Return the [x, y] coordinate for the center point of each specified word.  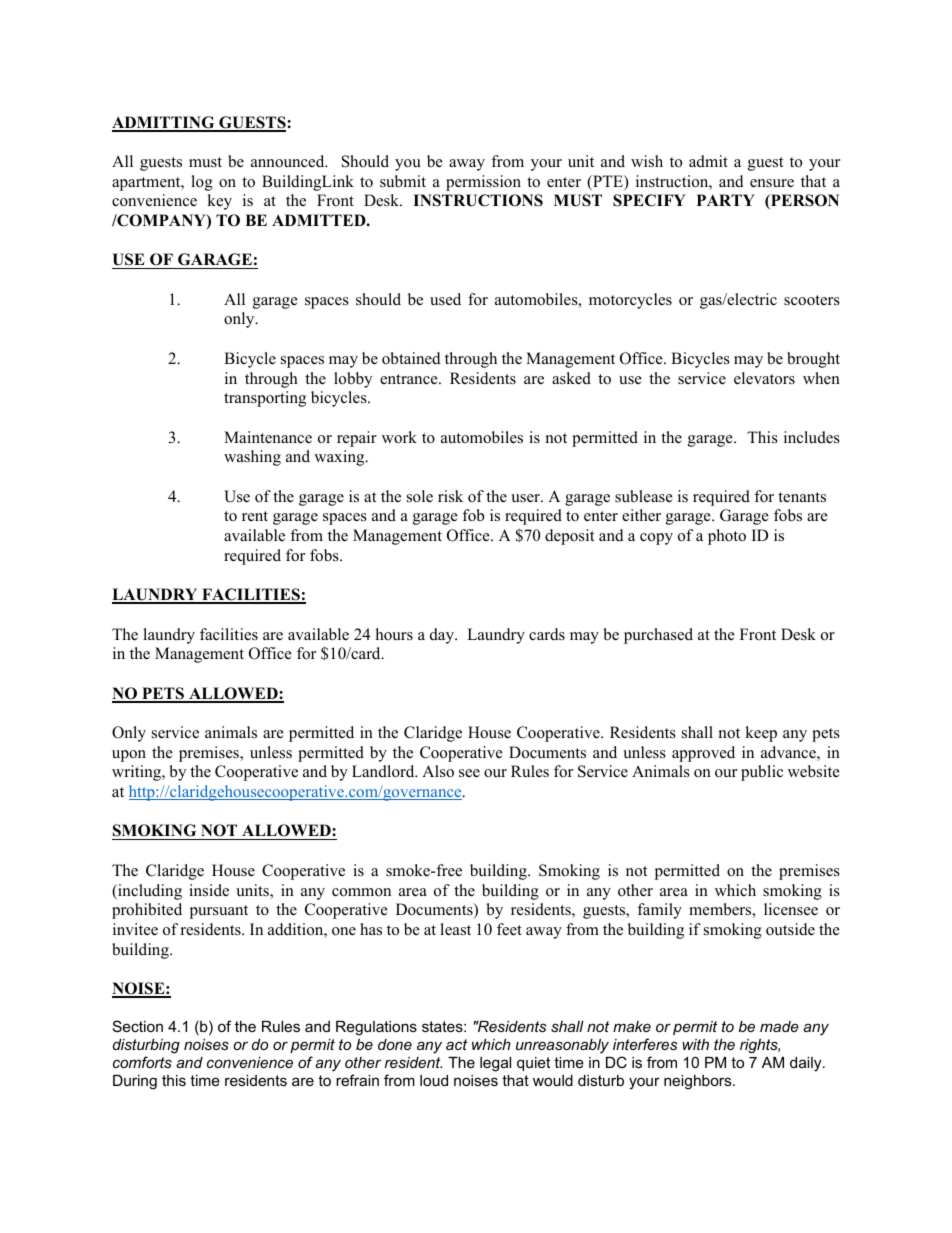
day [443, 636]
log [202, 183]
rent [255, 516]
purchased [658, 636]
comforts [142, 1062]
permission [483, 183]
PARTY [726, 200]
